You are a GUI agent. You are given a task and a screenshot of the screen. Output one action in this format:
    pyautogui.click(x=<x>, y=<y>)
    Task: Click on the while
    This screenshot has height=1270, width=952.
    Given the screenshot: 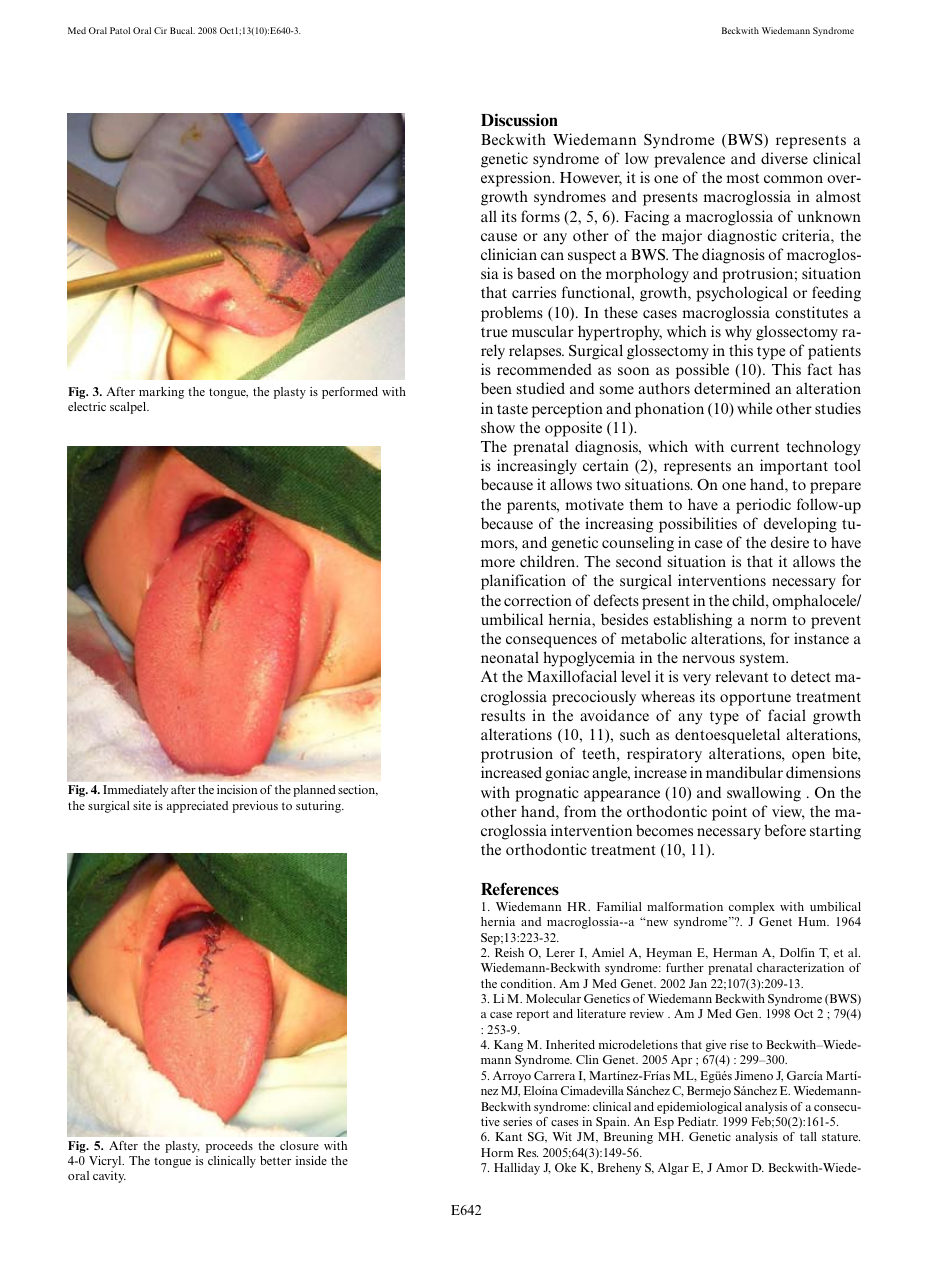 What is the action you would take?
    pyautogui.click(x=754, y=408)
